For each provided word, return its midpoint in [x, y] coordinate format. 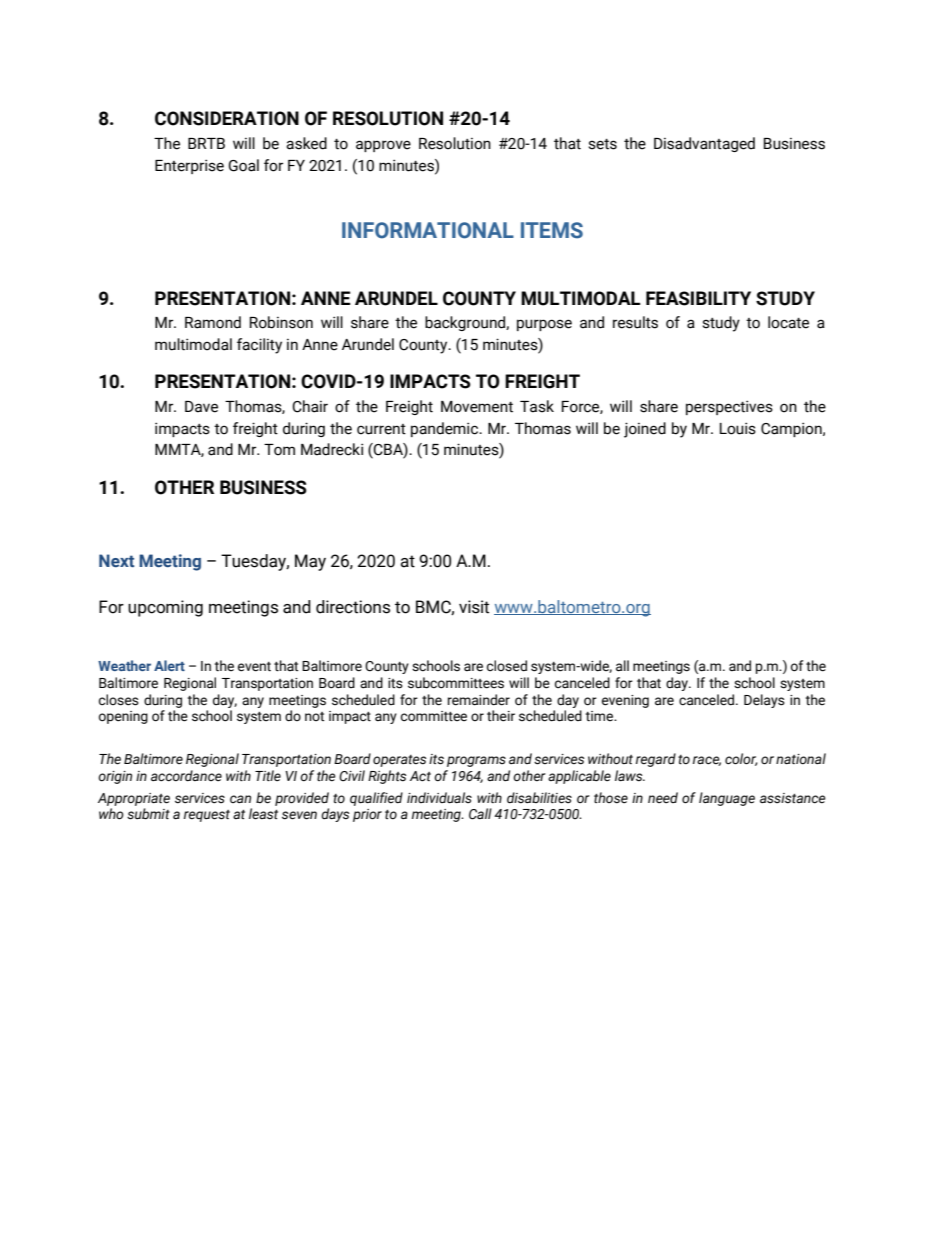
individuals [439, 798]
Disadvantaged [704, 144]
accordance [186, 776]
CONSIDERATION [227, 118]
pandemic [446, 429]
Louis [738, 428]
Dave [201, 407]
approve [383, 146]
